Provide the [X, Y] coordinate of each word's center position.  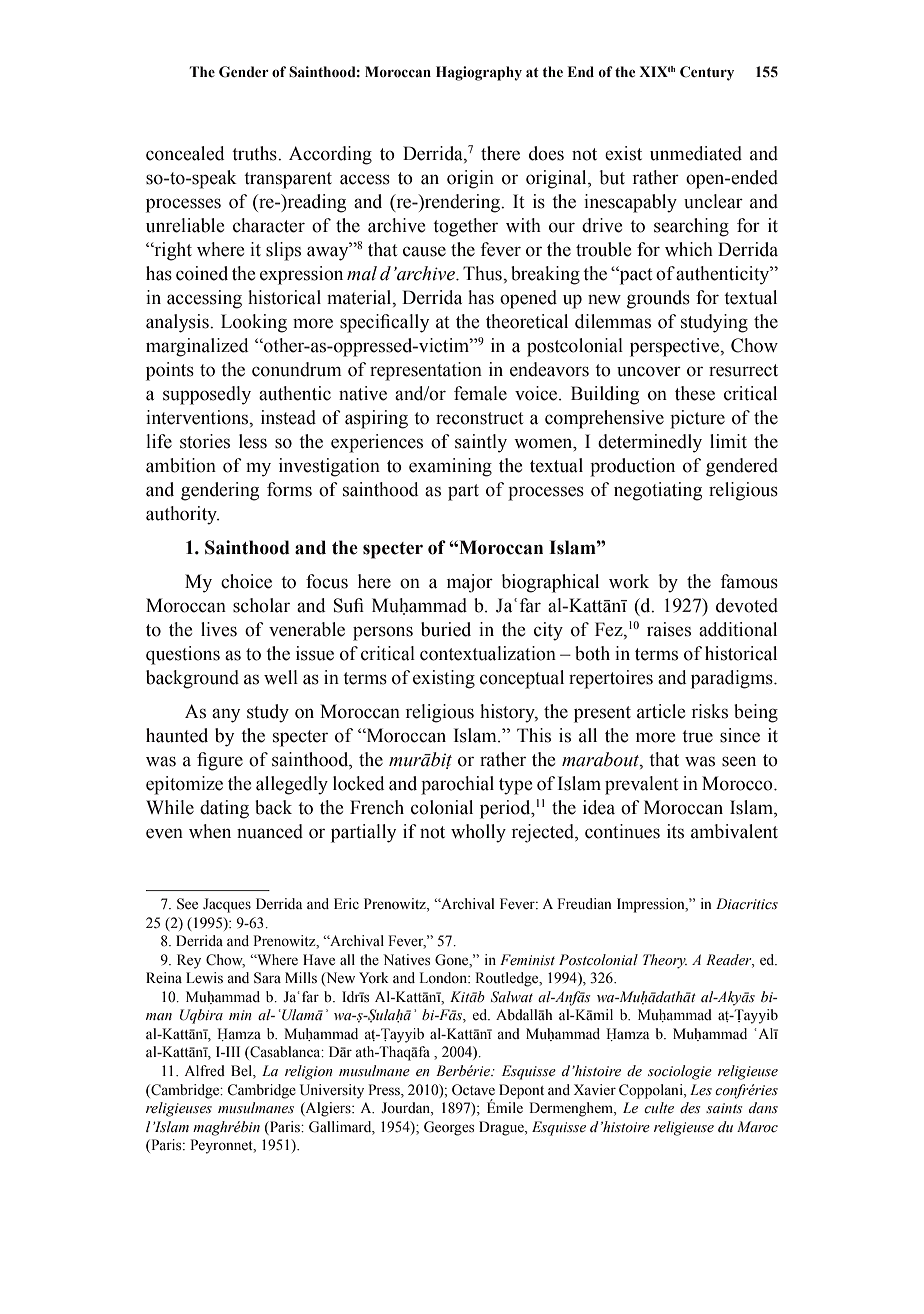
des [690, 1108]
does [546, 153]
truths [255, 153]
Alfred [205, 1071]
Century [707, 73]
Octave [473, 1090]
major [470, 583]
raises [669, 629]
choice [246, 581]
